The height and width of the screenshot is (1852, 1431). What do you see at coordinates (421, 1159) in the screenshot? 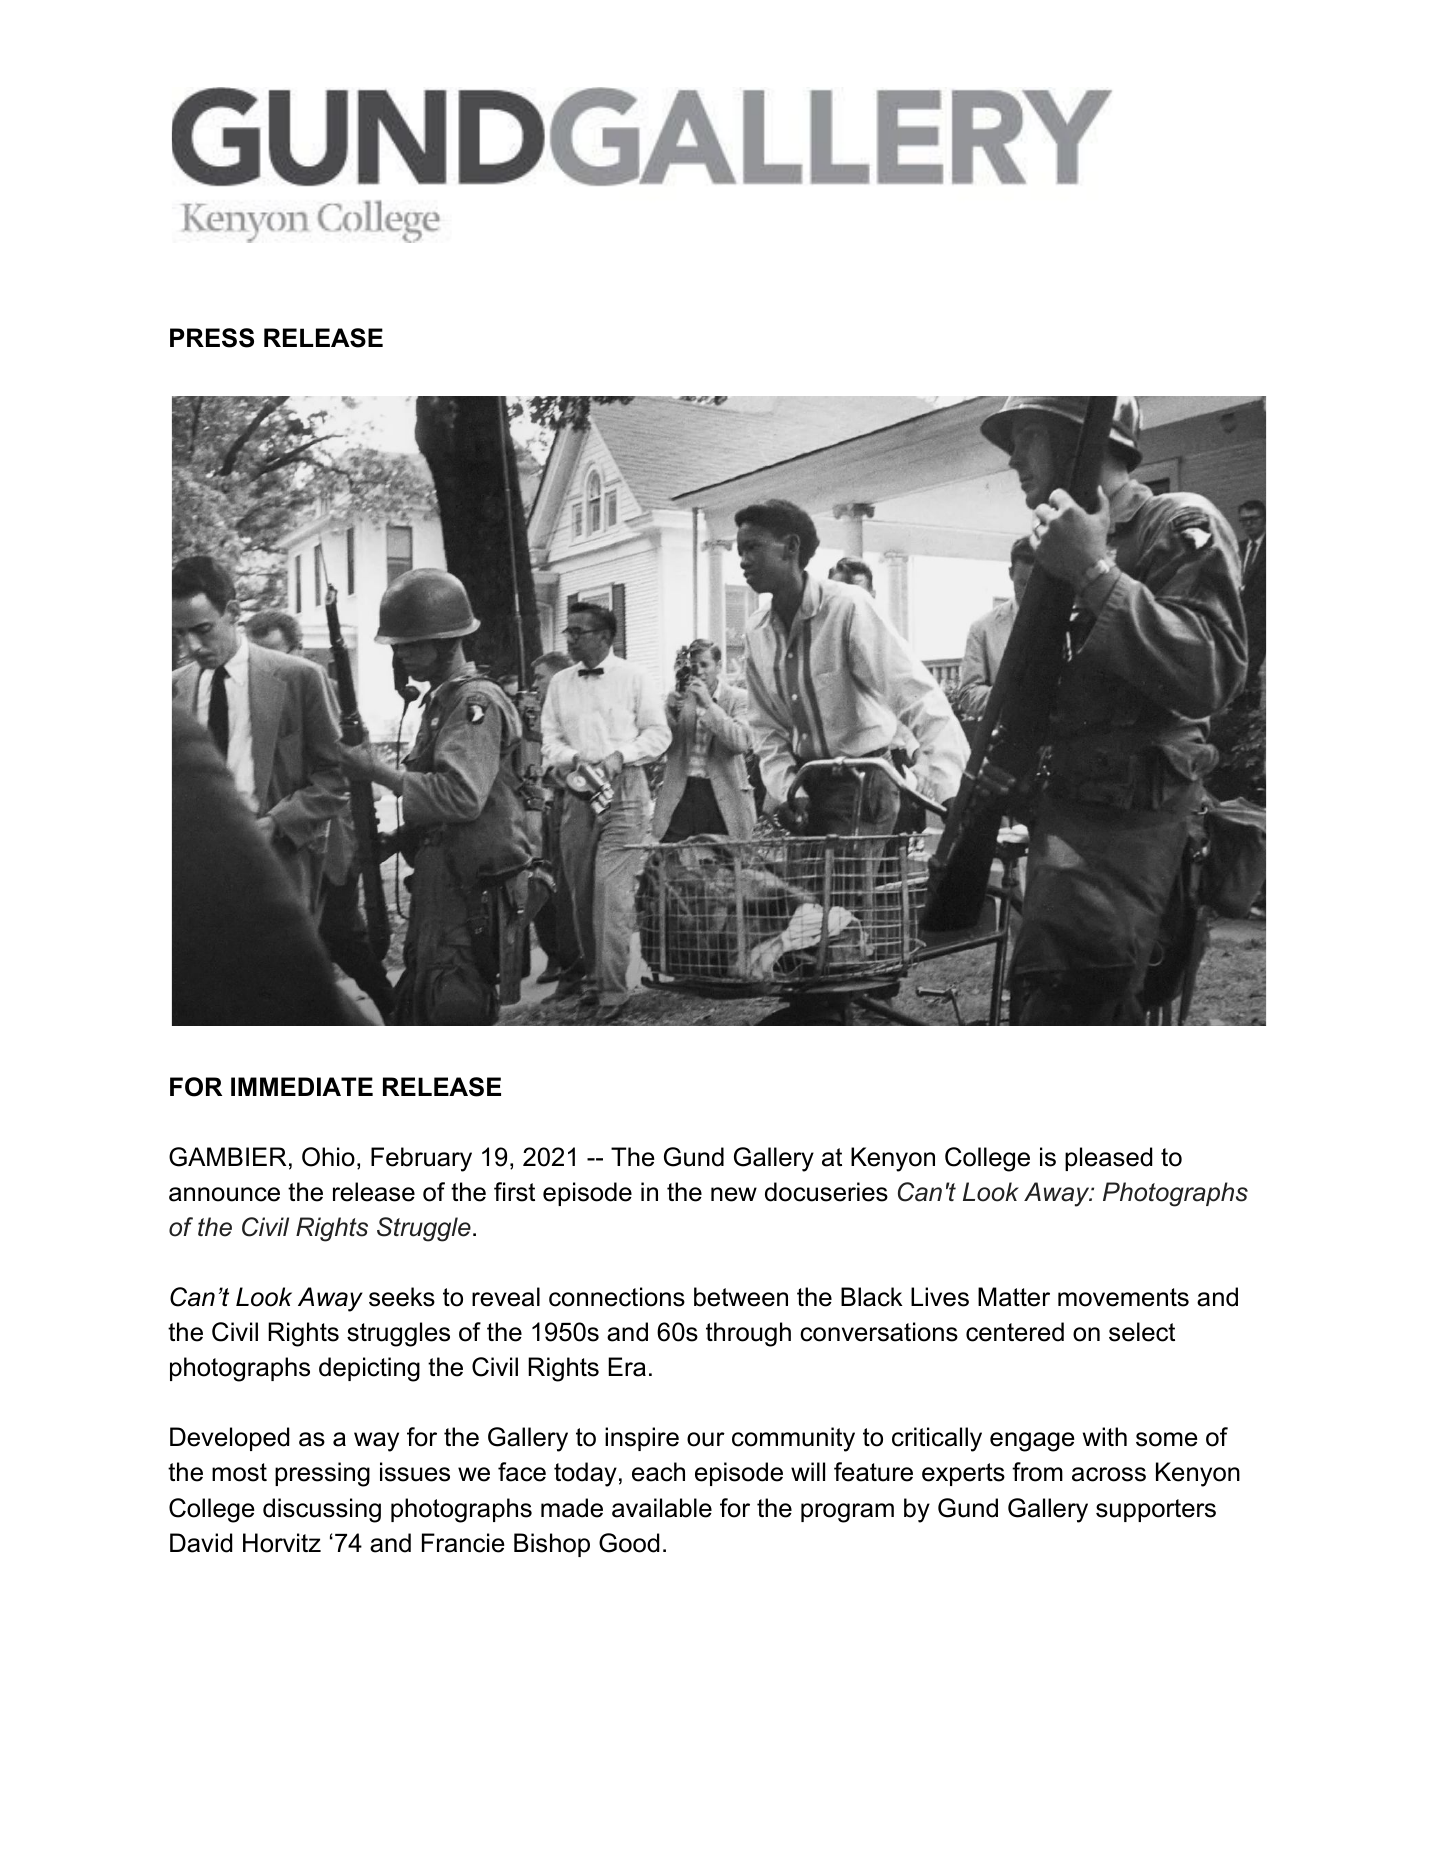
I see `February` at bounding box center [421, 1159].
